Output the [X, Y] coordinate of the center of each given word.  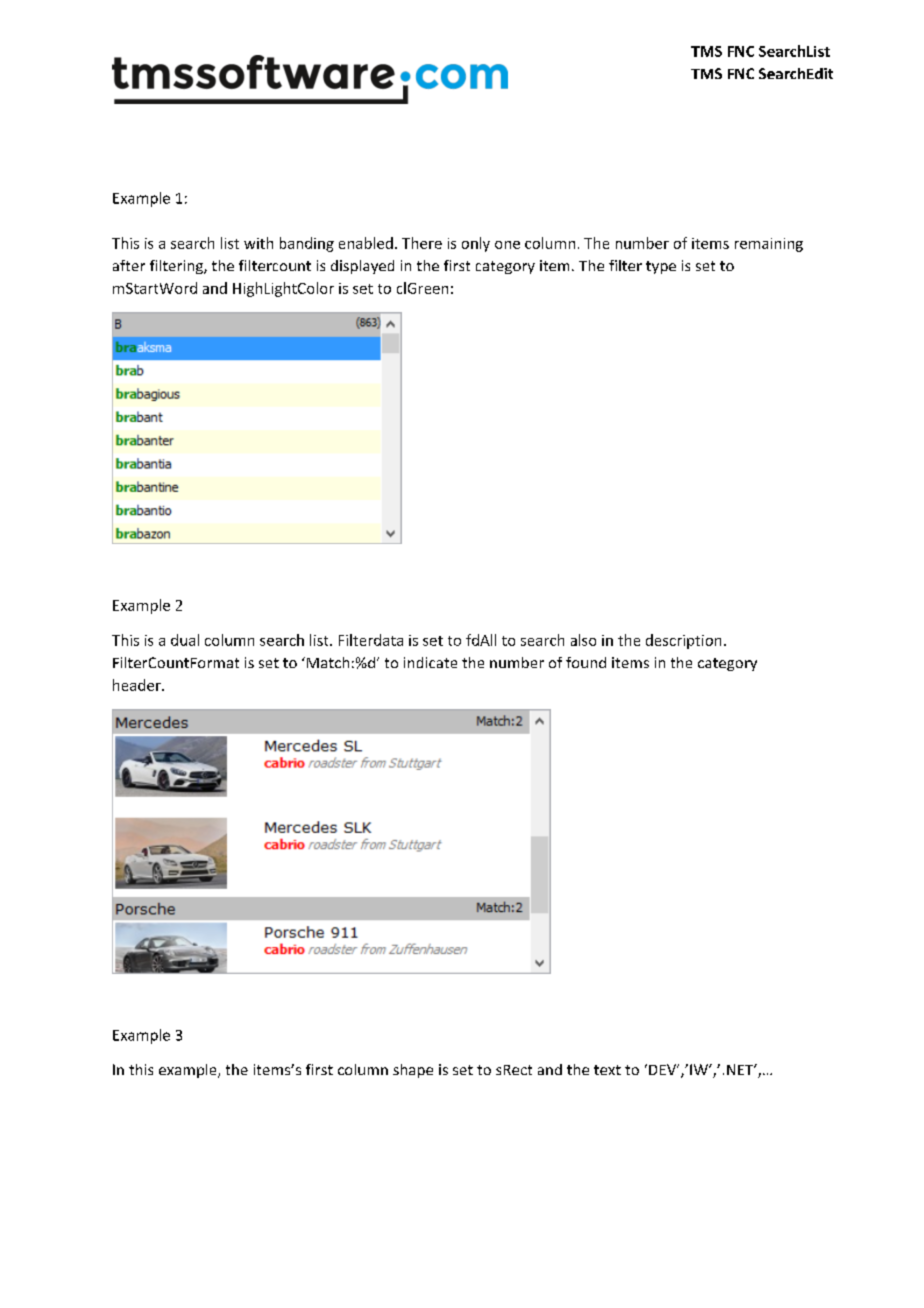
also [583, 640]
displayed [362, 267]
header [138, 685]
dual [185, 640]
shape [413, 1071]
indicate [430, 662]
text [607, 1070]
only [476, 244]
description [683, 641]
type [661, 267]
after [129, 265]
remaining [769, 245]
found [586, 662]
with [258, 243]
